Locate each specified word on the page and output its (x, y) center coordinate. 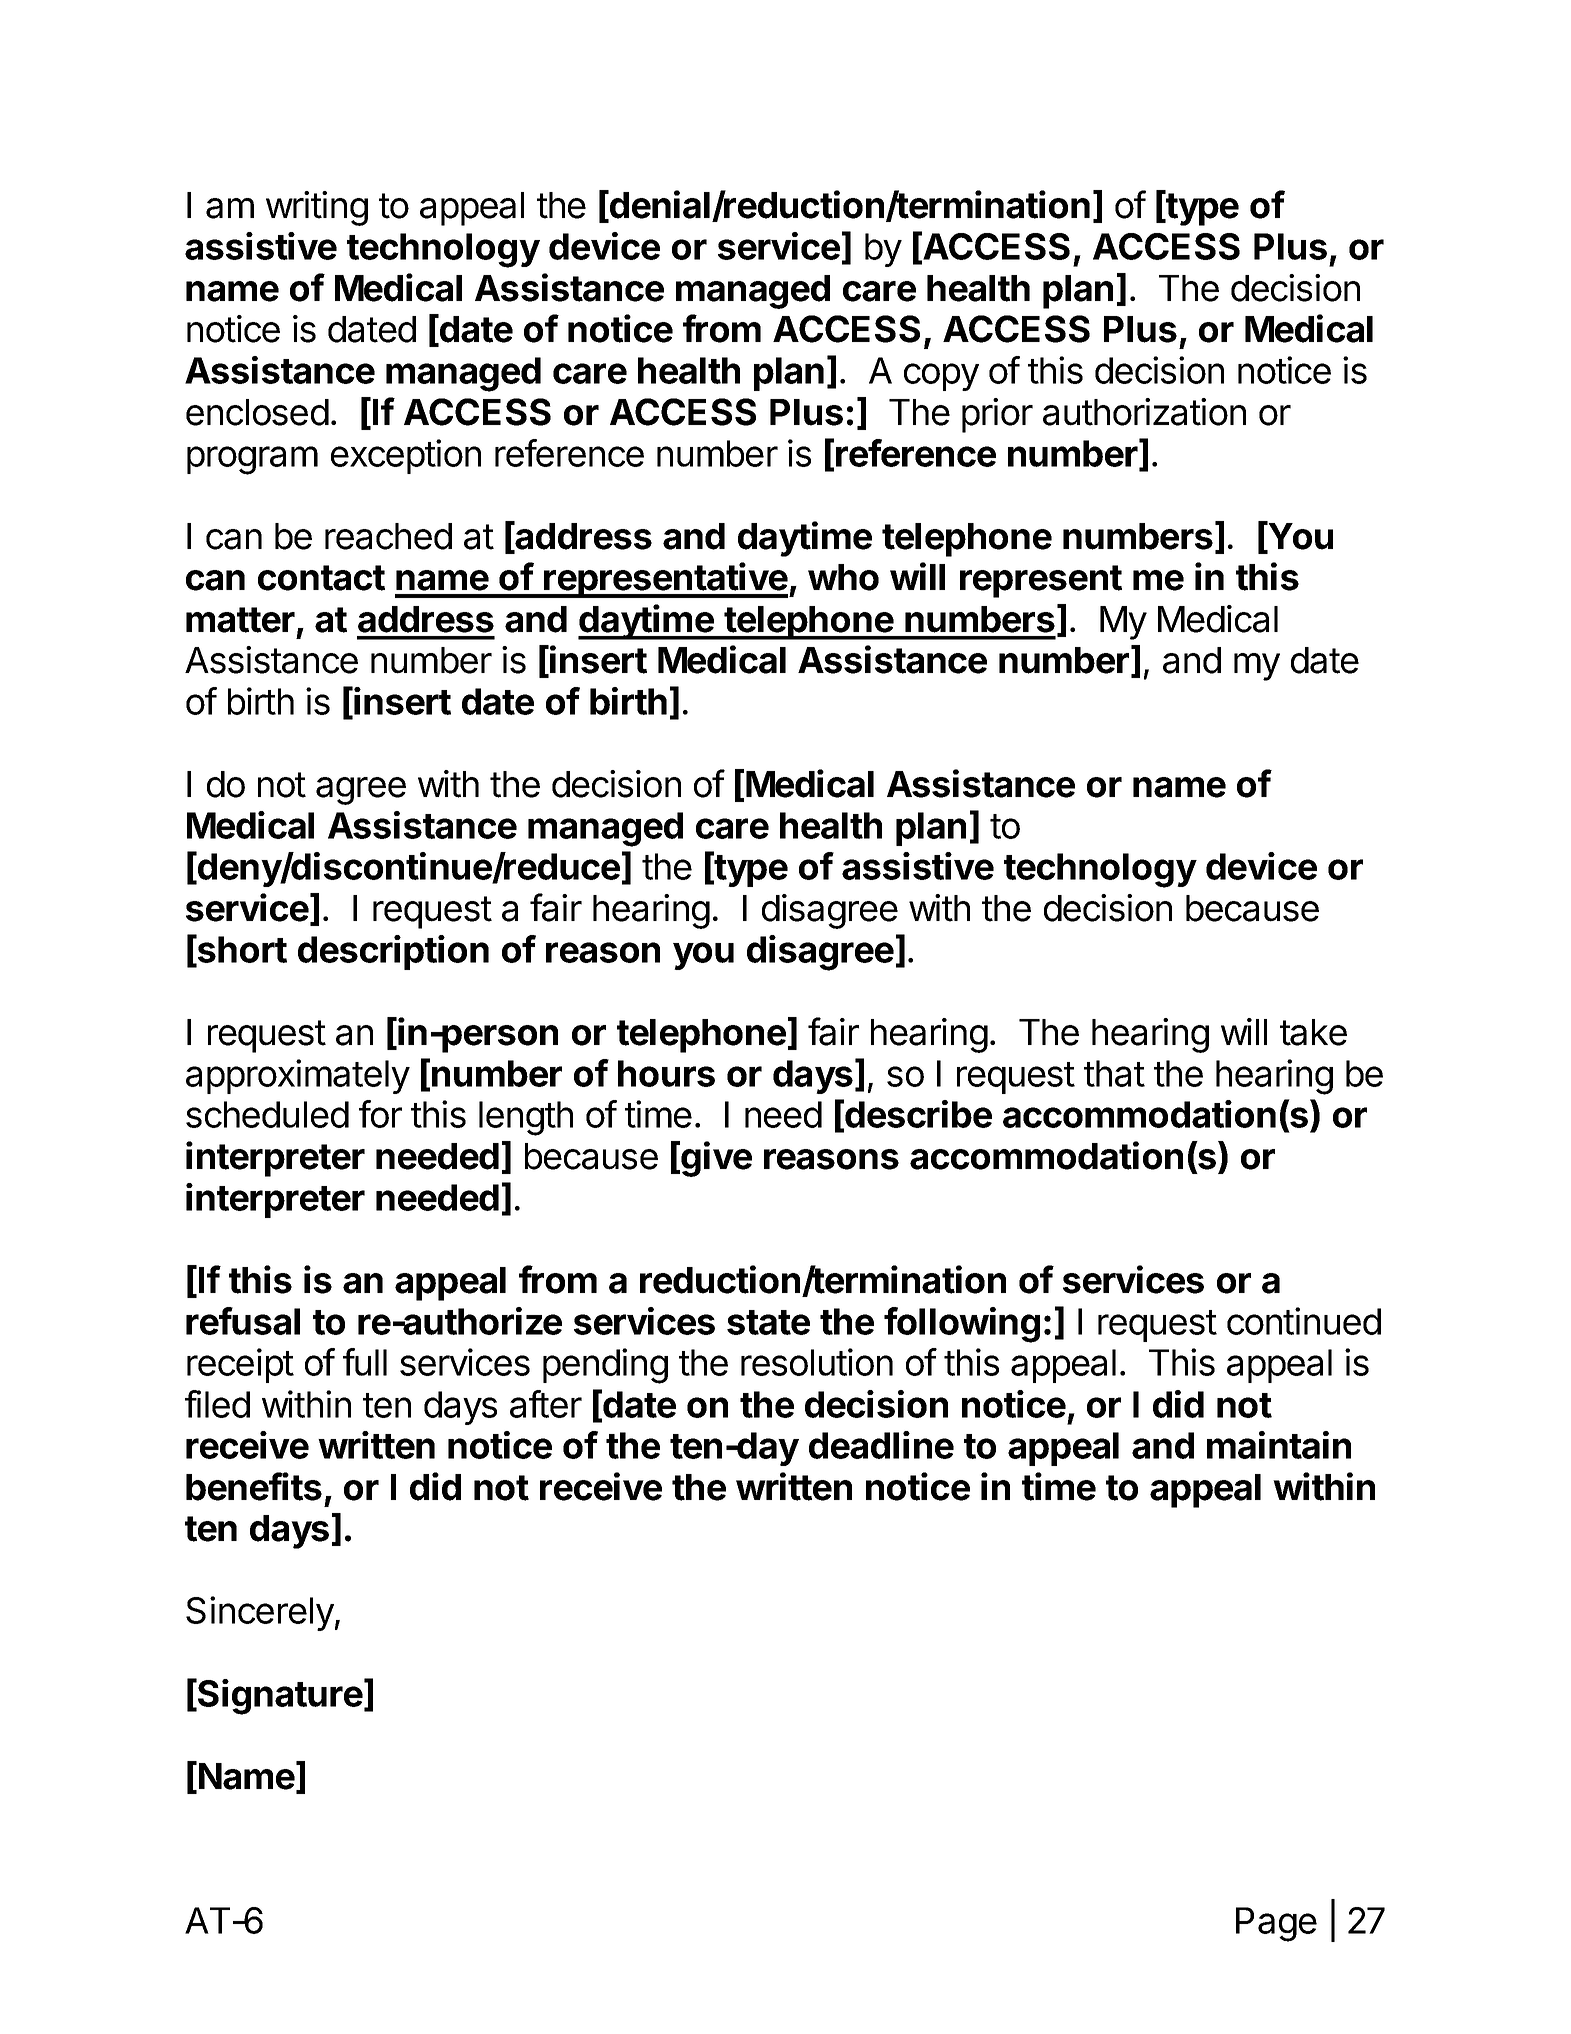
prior (997, 415)
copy (941, 377)
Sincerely (260, 1613)
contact (321, 578)
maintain (1279, 1445)
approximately (298, 1076)
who (843, 577)
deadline (881, 1445)
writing (317, 208)
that (1114, 1073)
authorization (1144, 412)
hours (666, 1073)
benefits (254, 1486)
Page (1276, 1924)
